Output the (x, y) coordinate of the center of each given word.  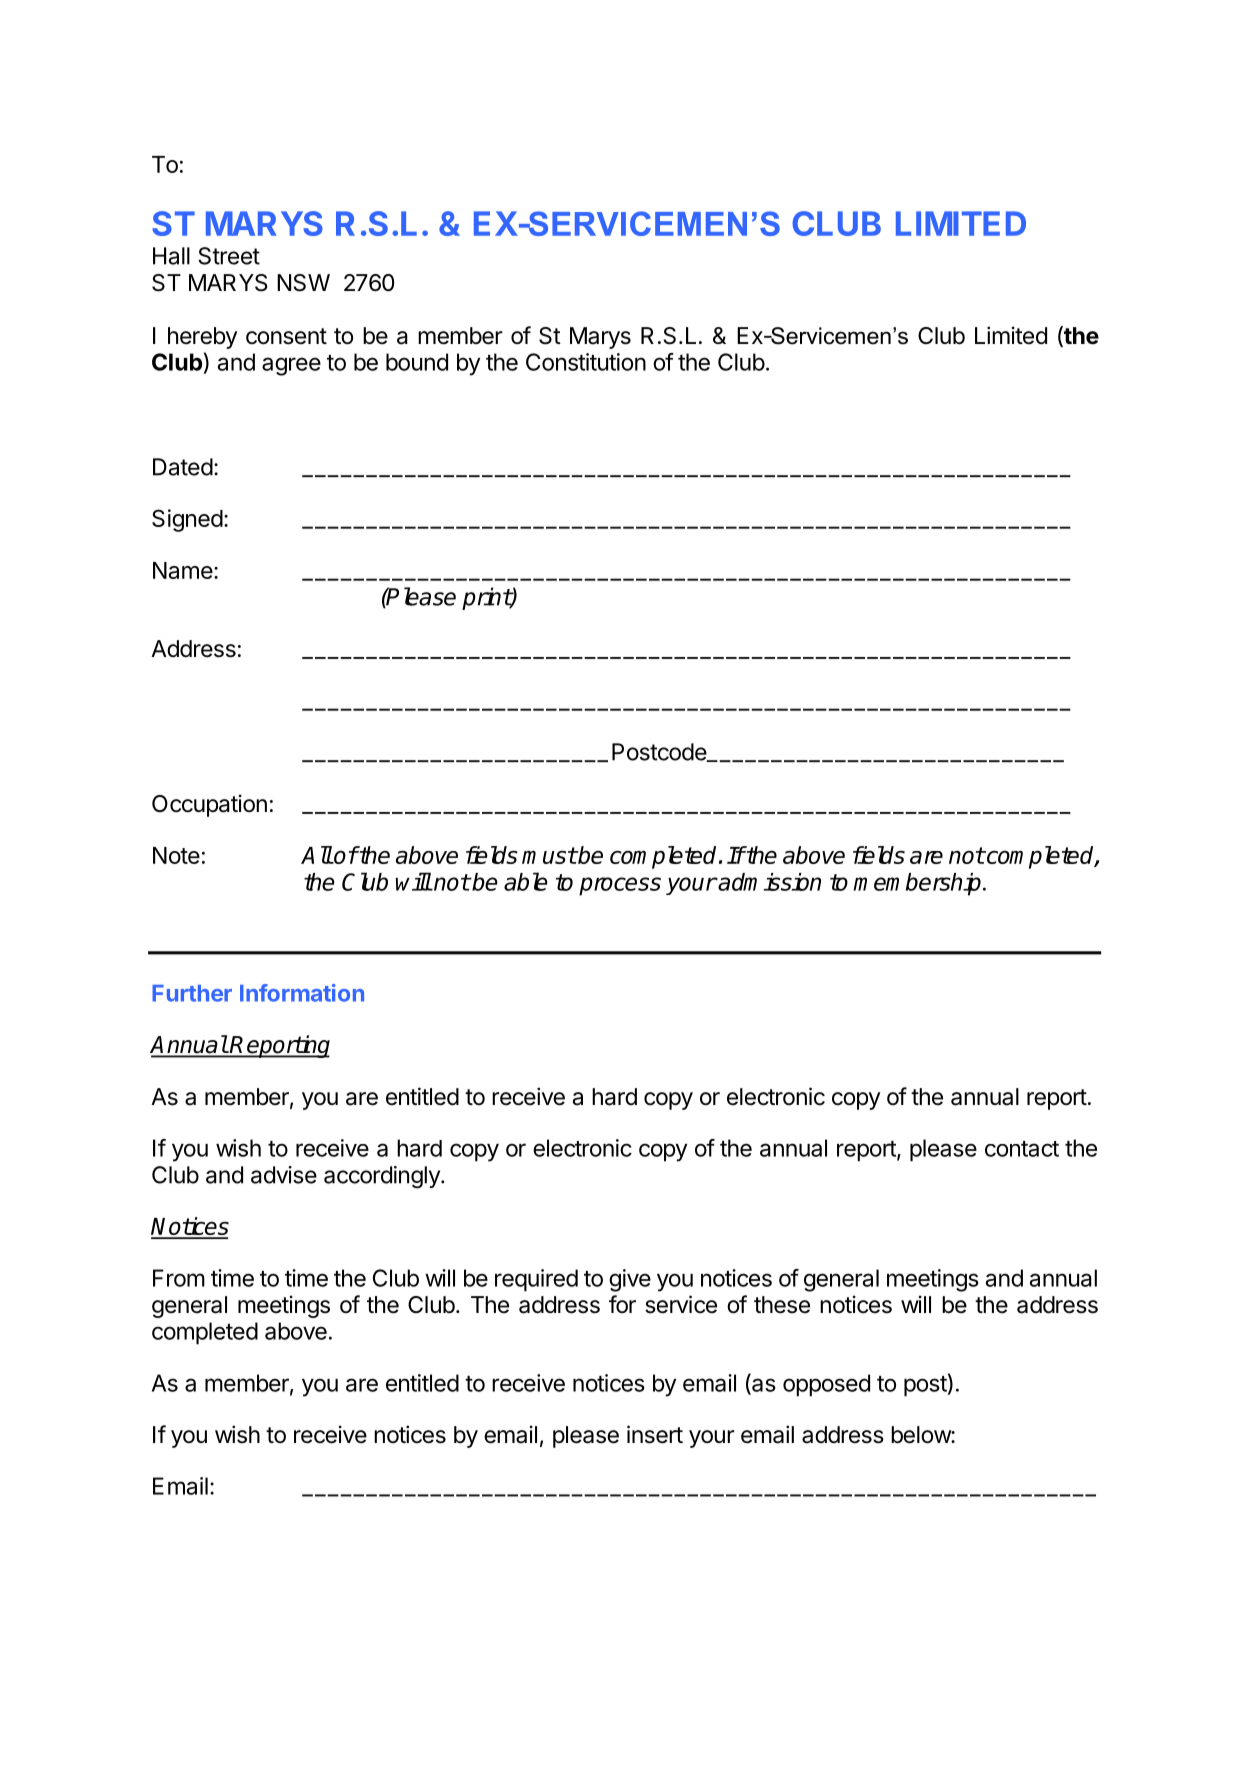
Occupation (209, 805)
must (549, 855)
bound (417, 362)
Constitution (586, 362)
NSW (303, 283)
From (179, 1278)
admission (769, 882)
